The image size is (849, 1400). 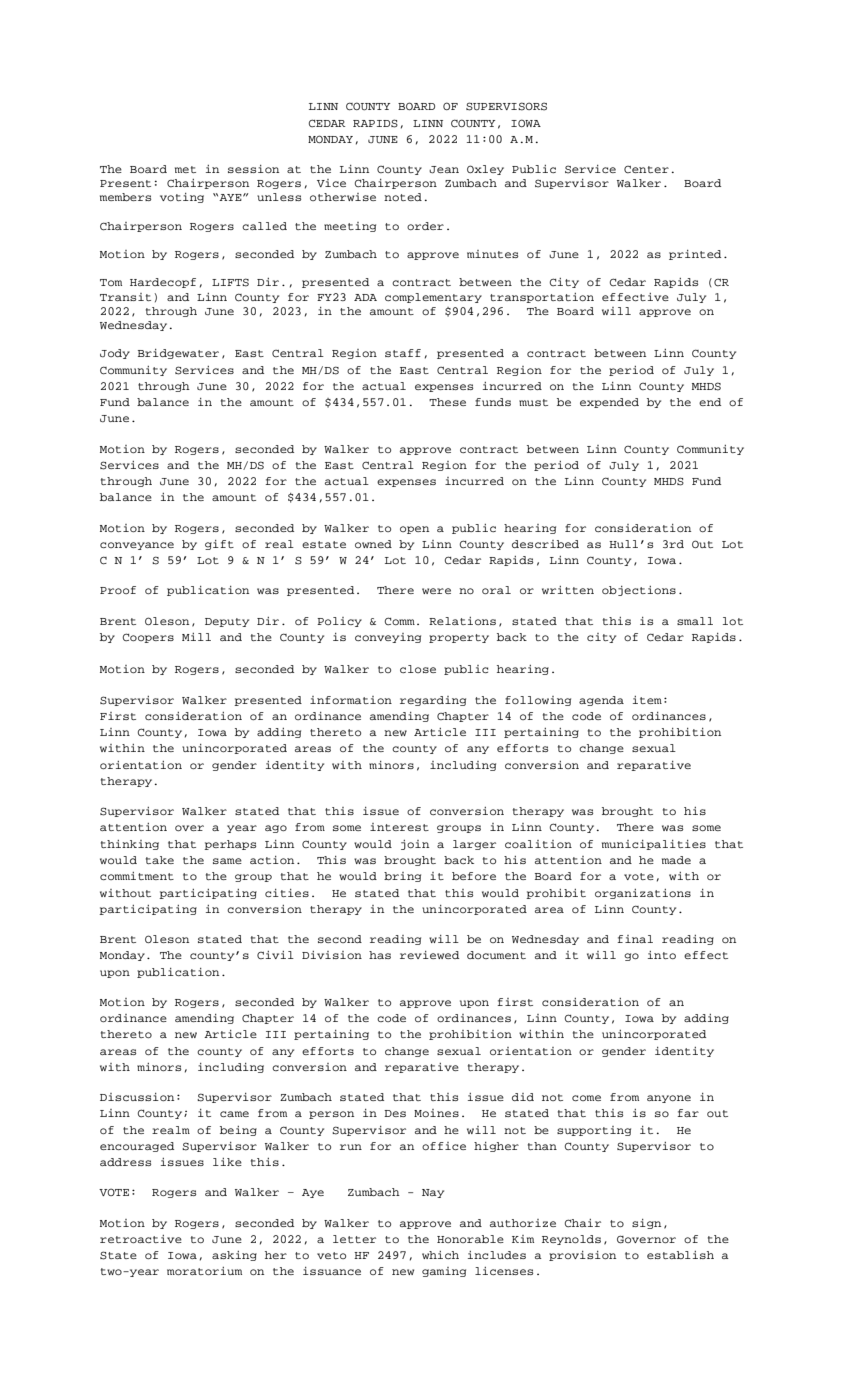 What do you see at coordinates (646, 169) in the page?
I see `Center` at bounding box center [646, 169].
